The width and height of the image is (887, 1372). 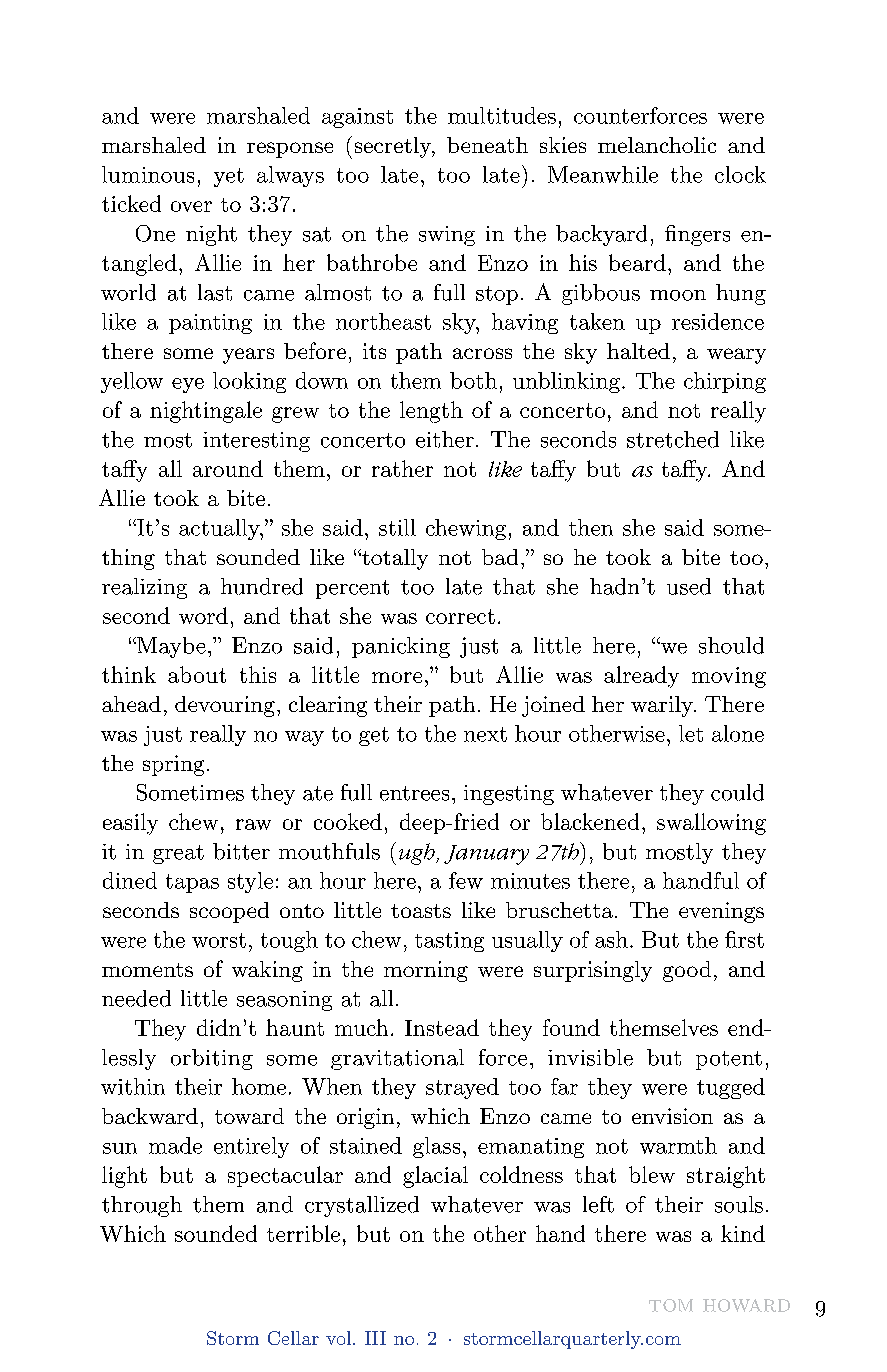 What do you see at coordinates (671, 1305) in the image?
I see `Tom` at bounding box center [671, 1305].
